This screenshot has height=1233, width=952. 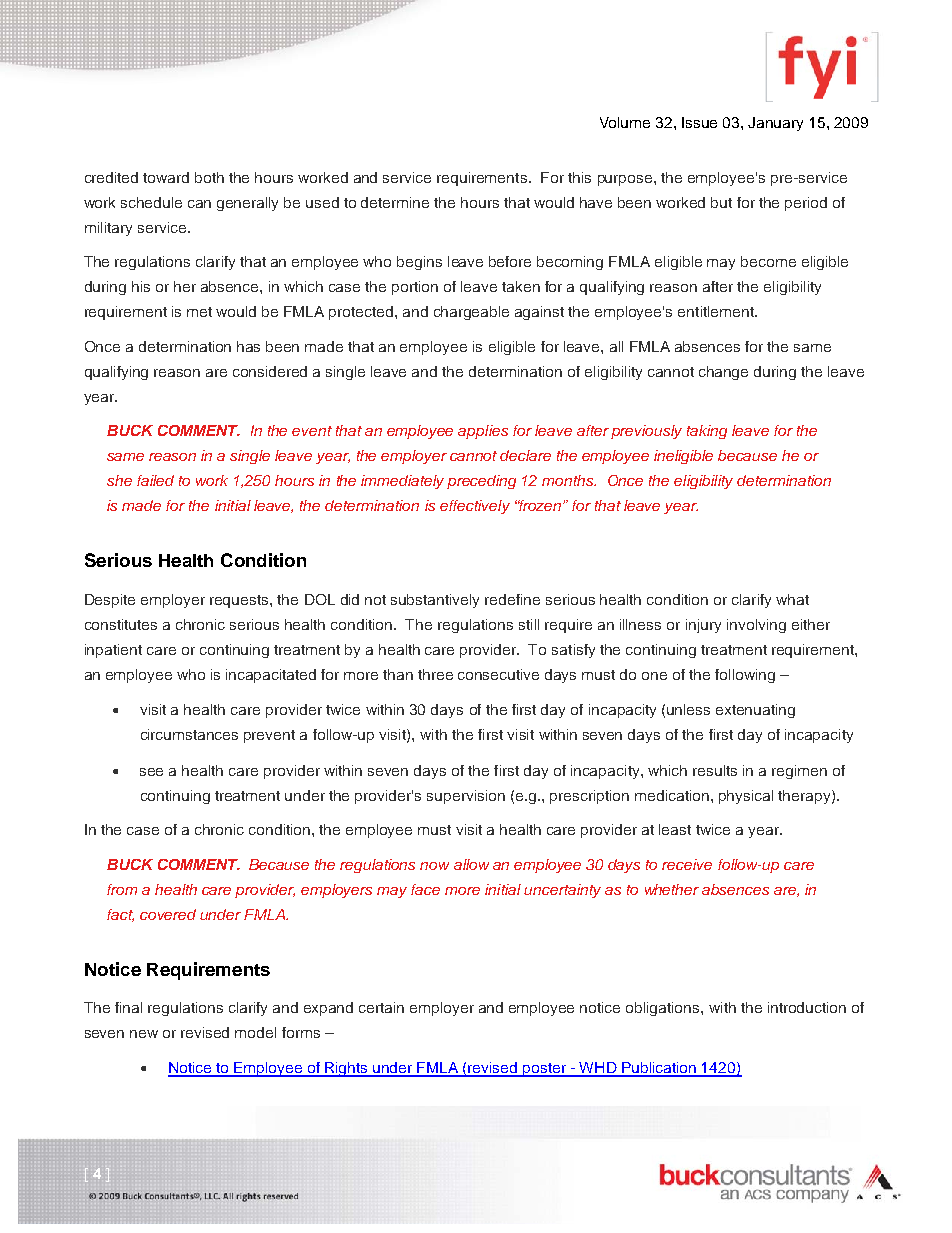 I want to click on supervision, so click(x=466, y=797).
